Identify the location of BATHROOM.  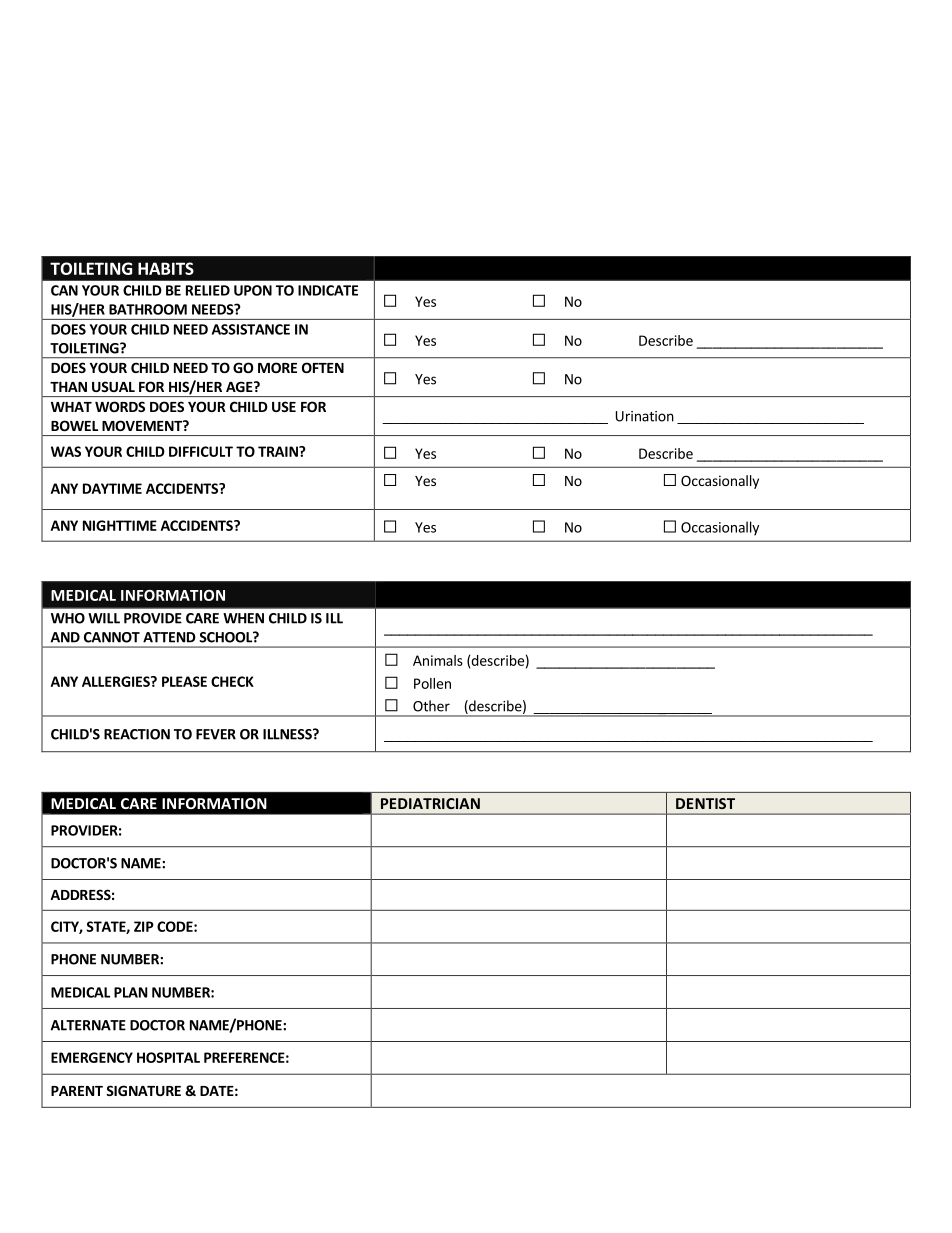
(148, 309).
